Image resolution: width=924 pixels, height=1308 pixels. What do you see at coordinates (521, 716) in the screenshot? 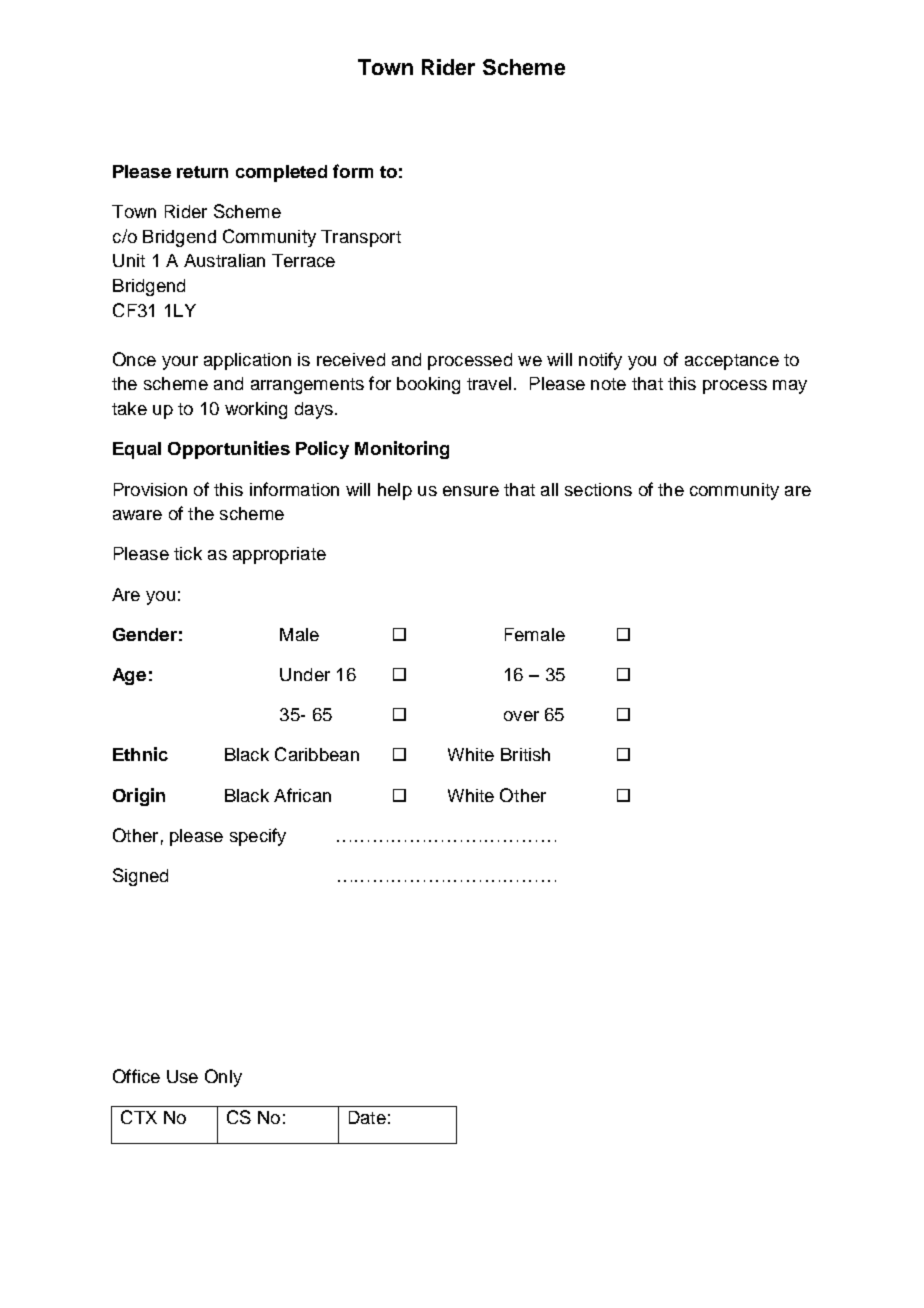
I see `over` at bounding box center [521, 716].
